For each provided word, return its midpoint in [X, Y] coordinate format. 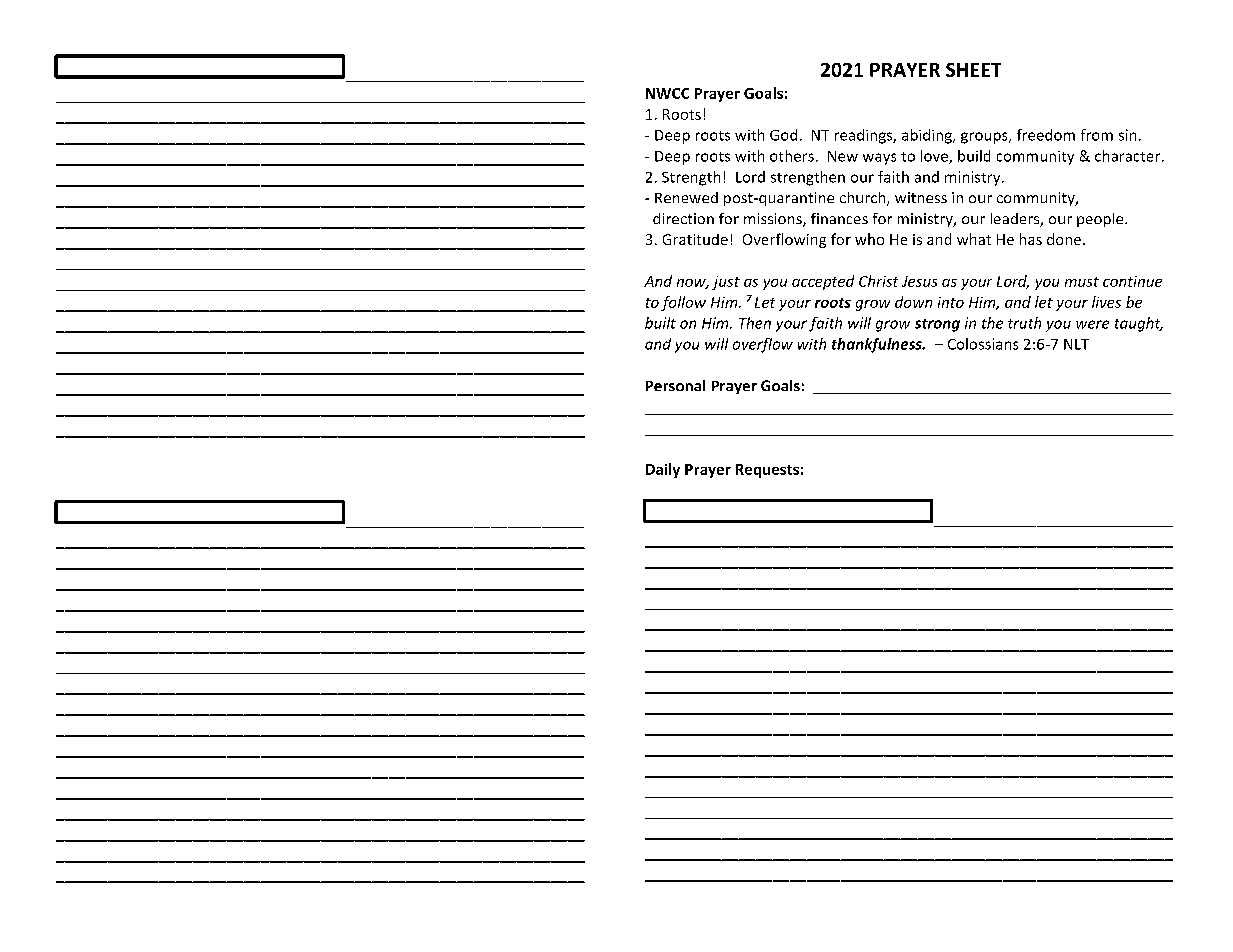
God [783, 135]
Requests [767, 471]
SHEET [973, 70]
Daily [663, 470]
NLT [1076, 344]
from [1097, 135]
